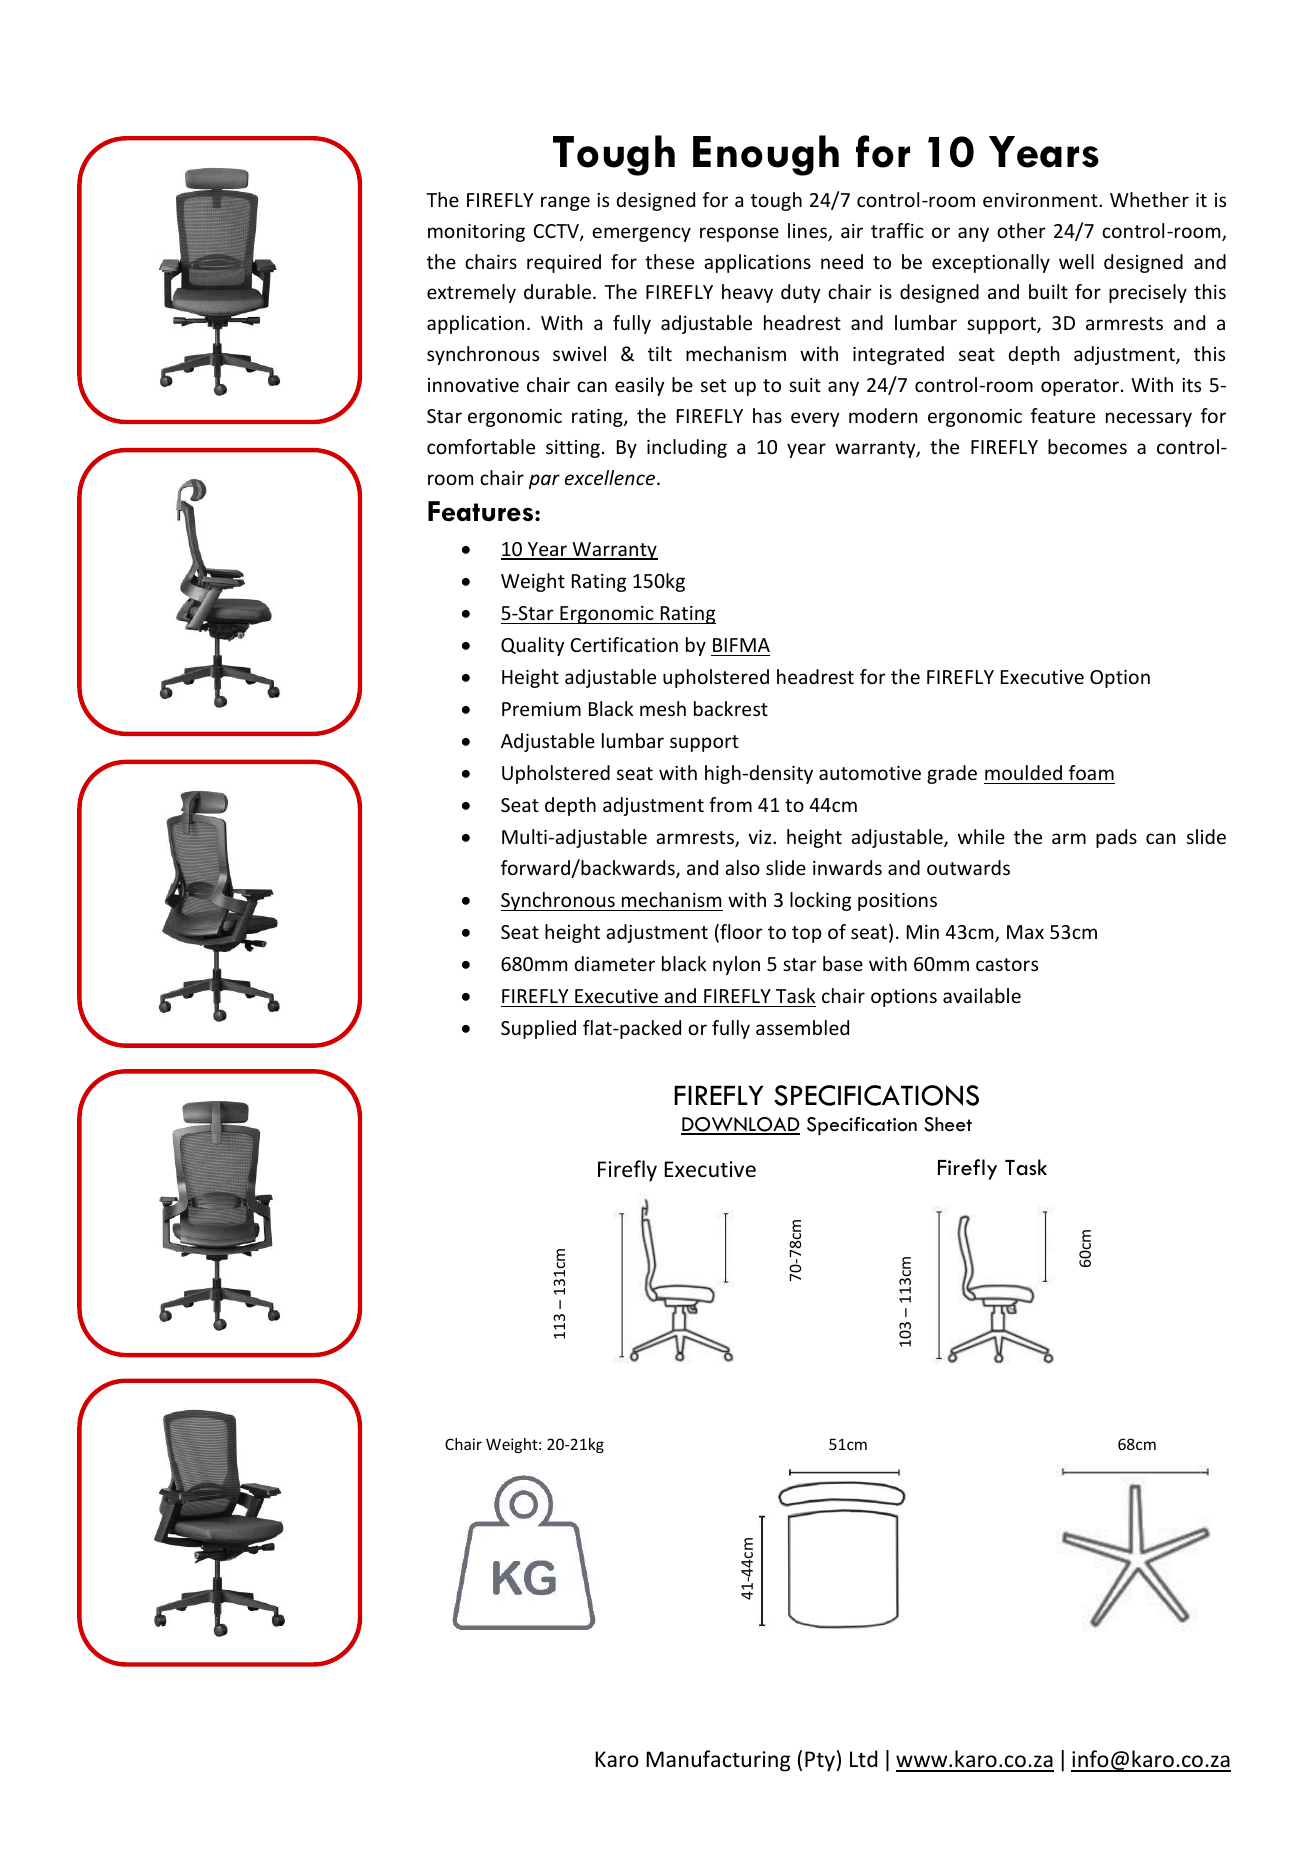  Describe the element at coordinates (1149, 199) in the screenshot. I see `Whether` at that location.
